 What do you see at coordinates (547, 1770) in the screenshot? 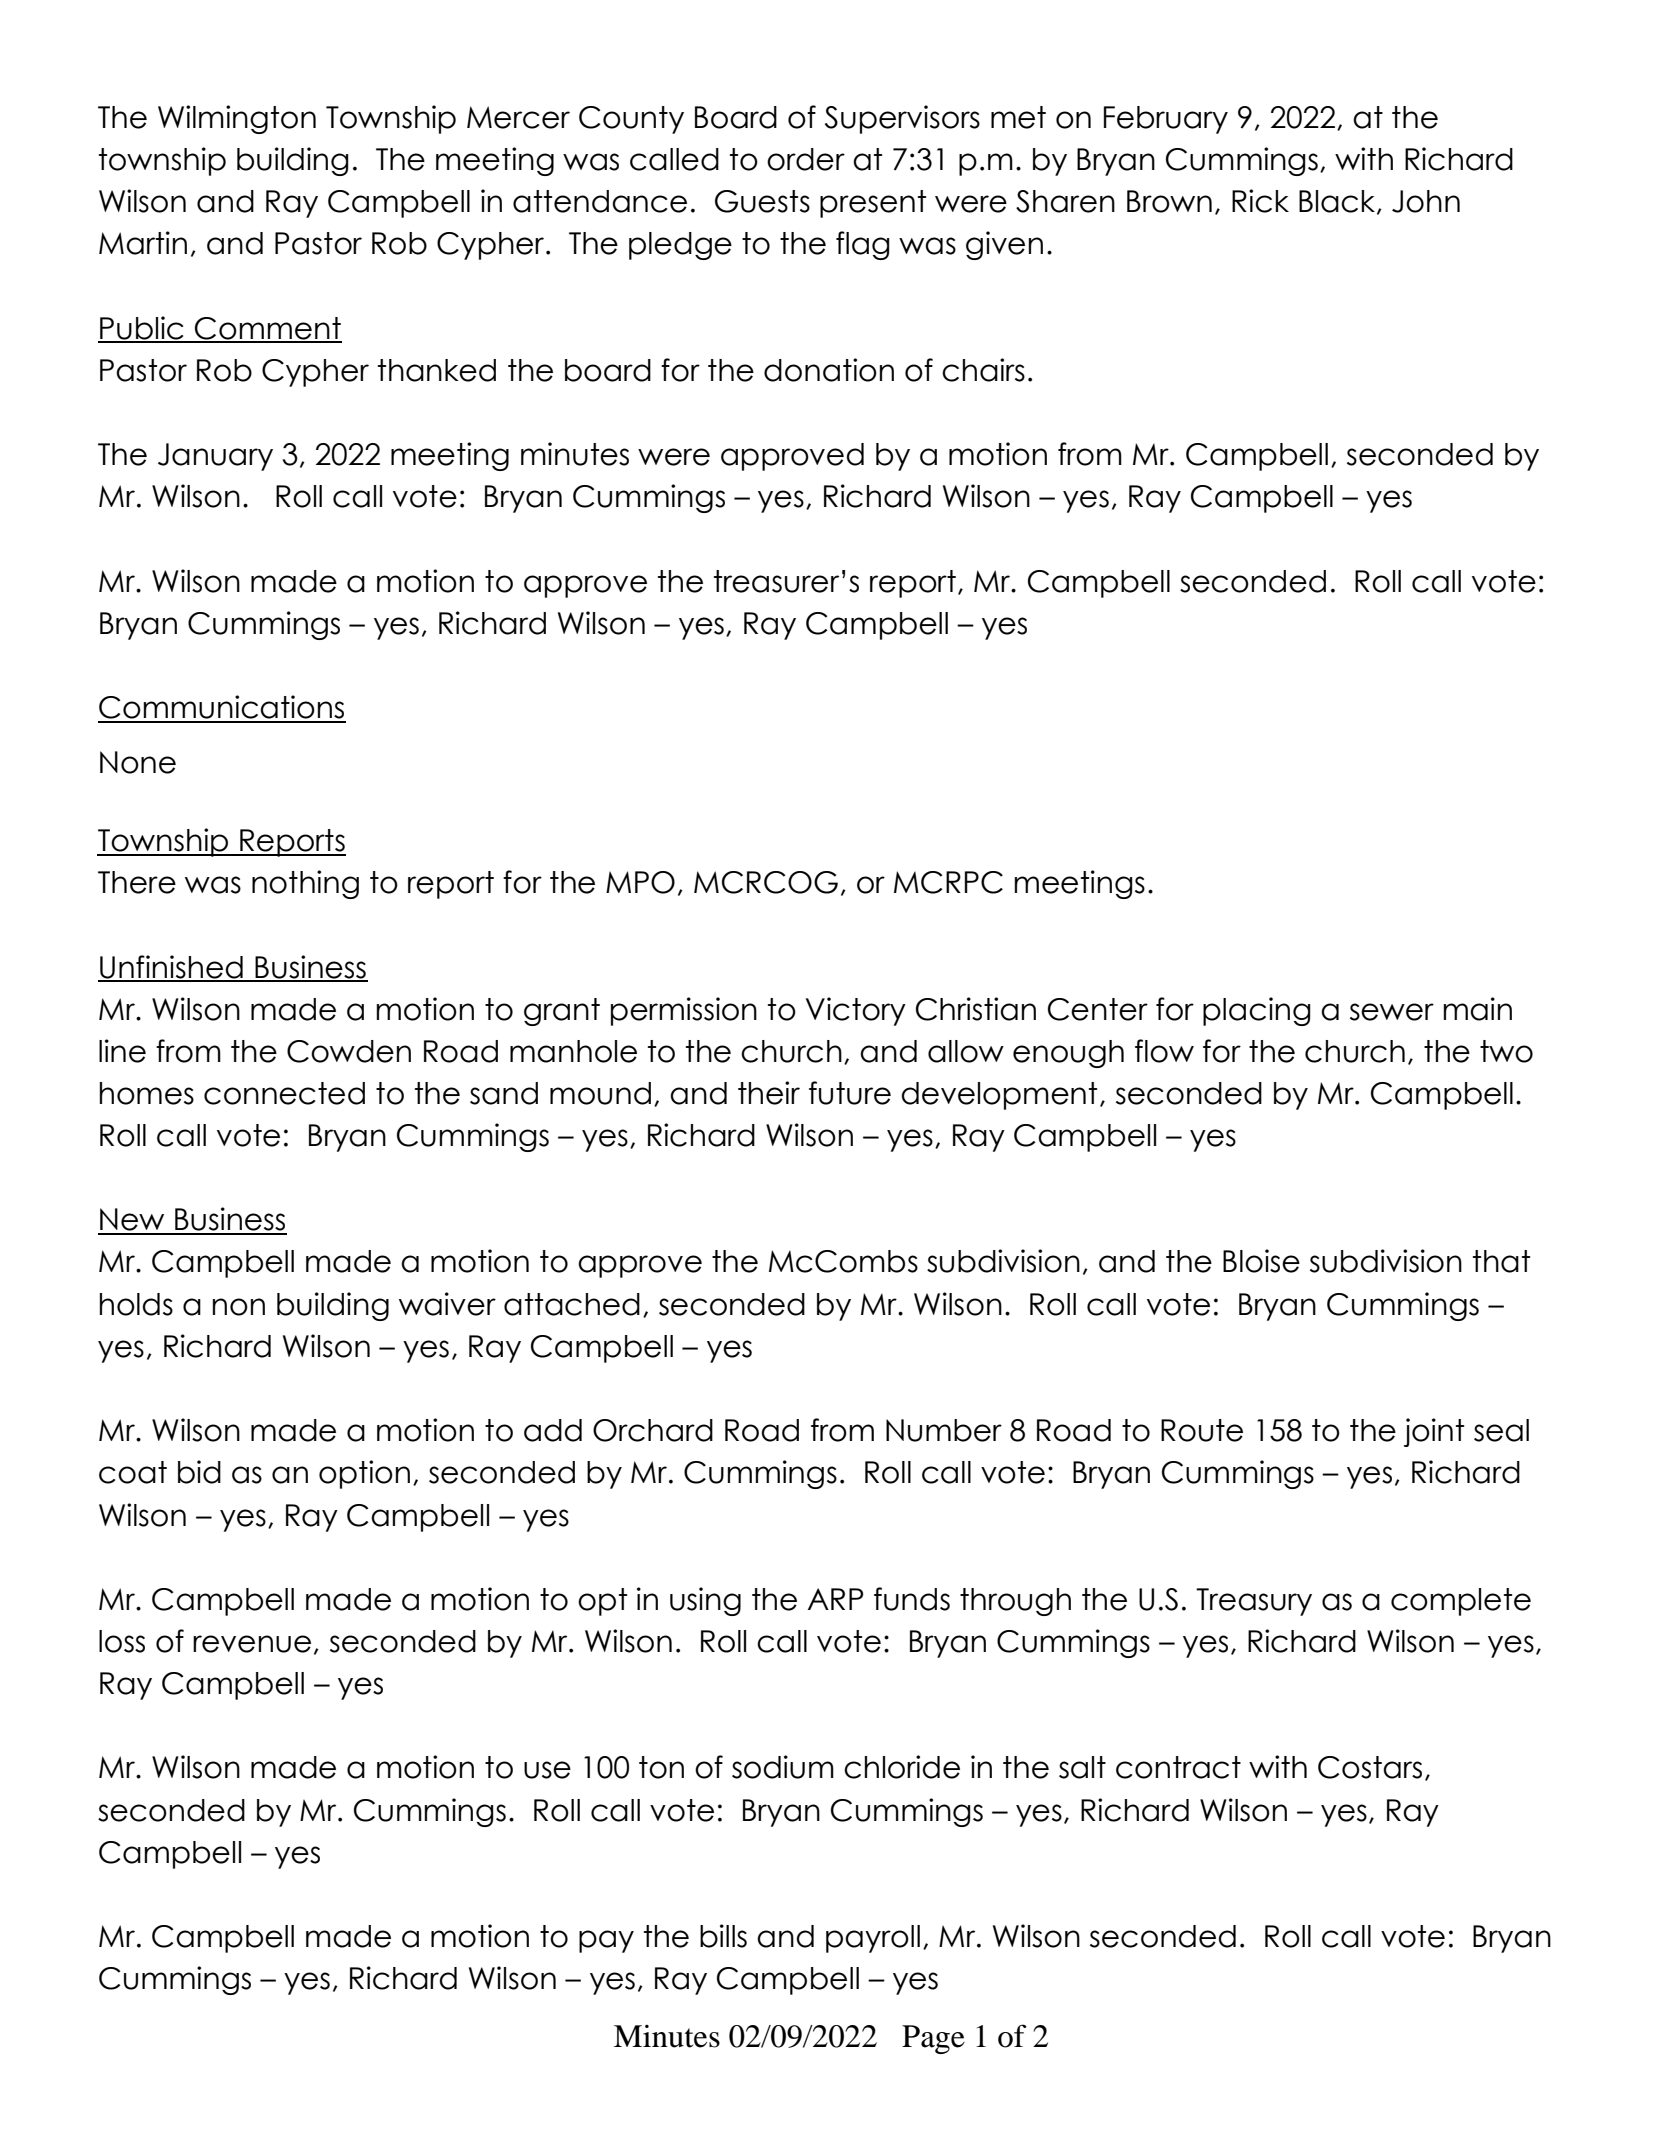
I see `use` at bounding box center [547, 1770].
